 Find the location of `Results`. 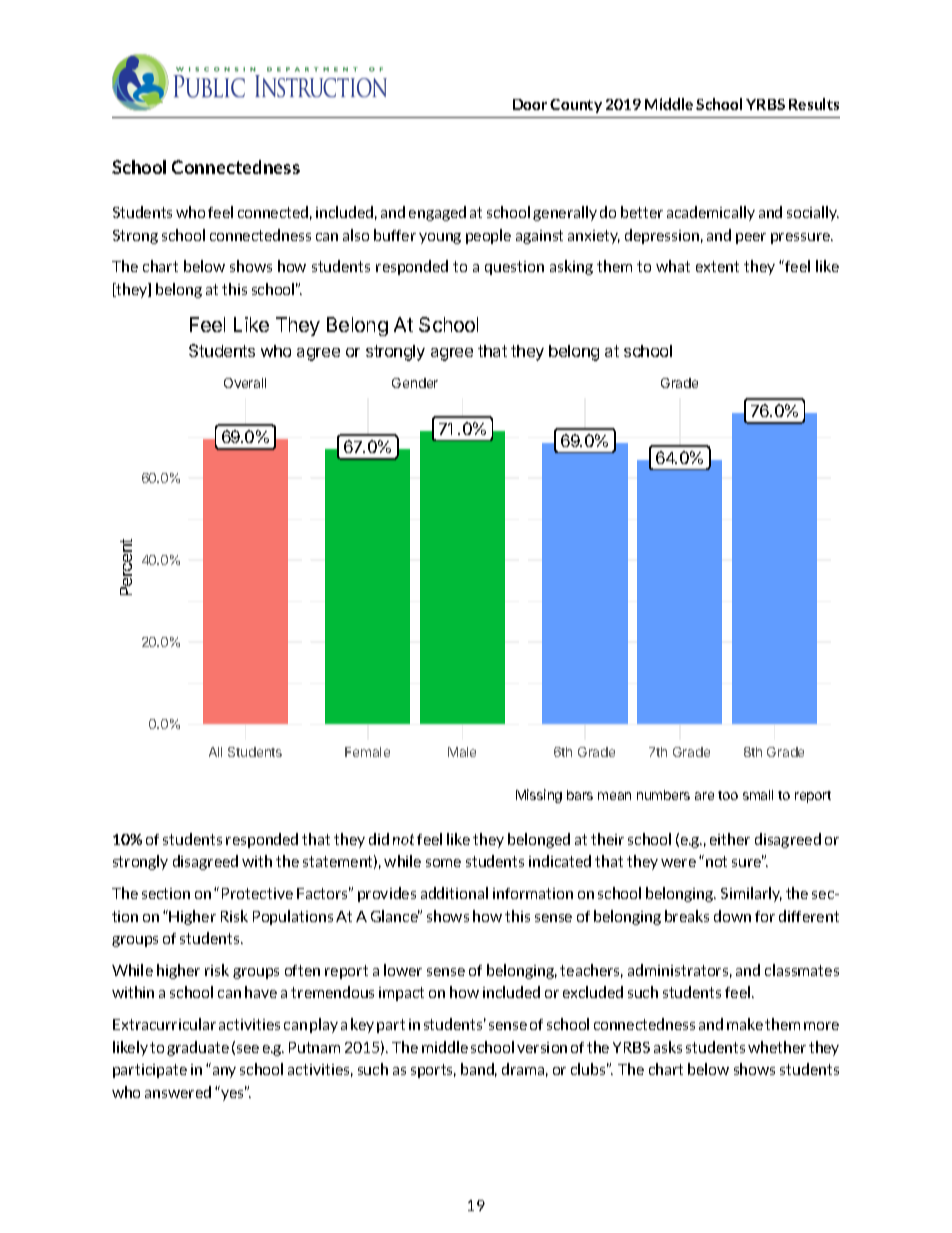

Results is located at coordinates (814, 104).
